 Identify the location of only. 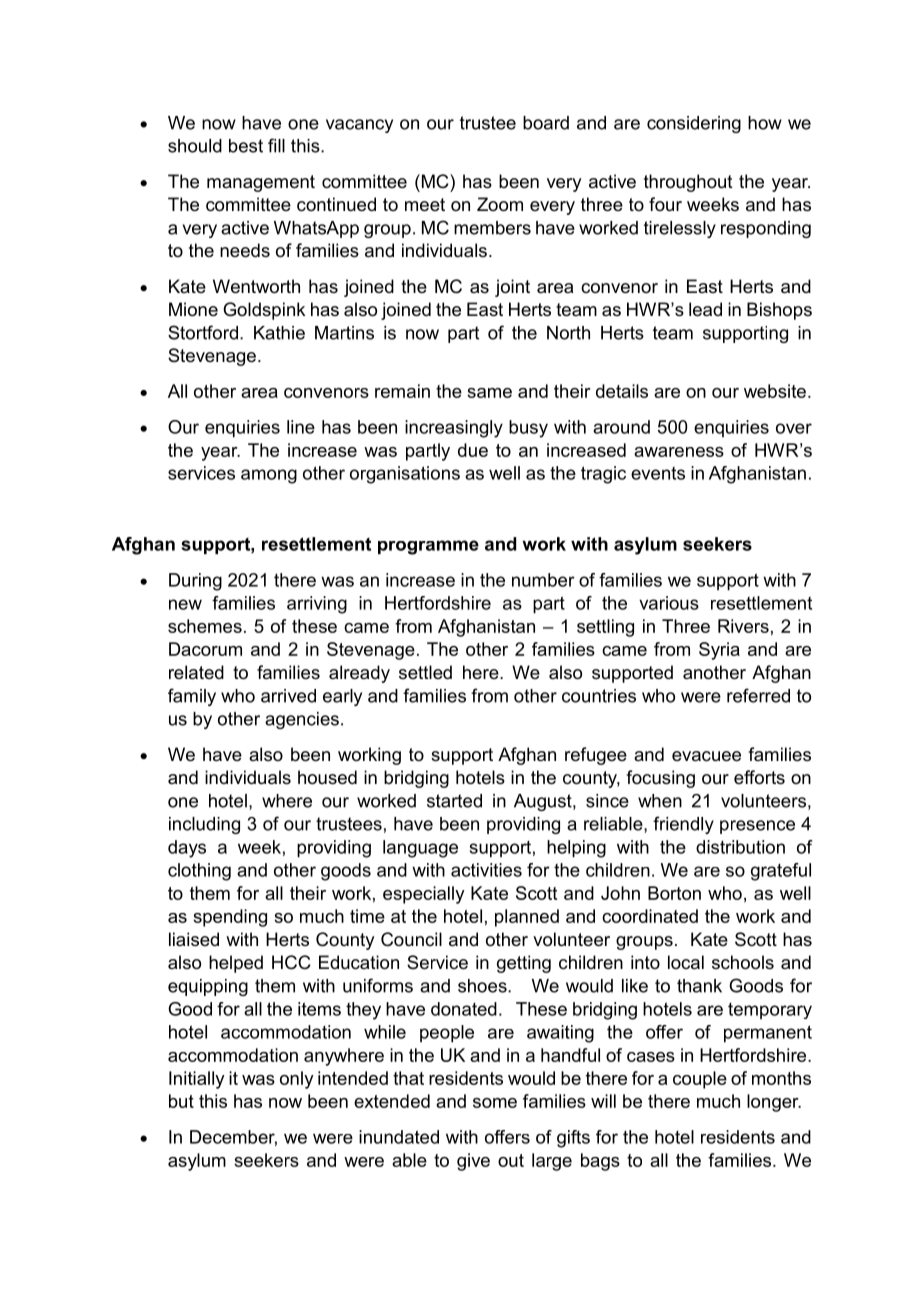
(297, 1080).
